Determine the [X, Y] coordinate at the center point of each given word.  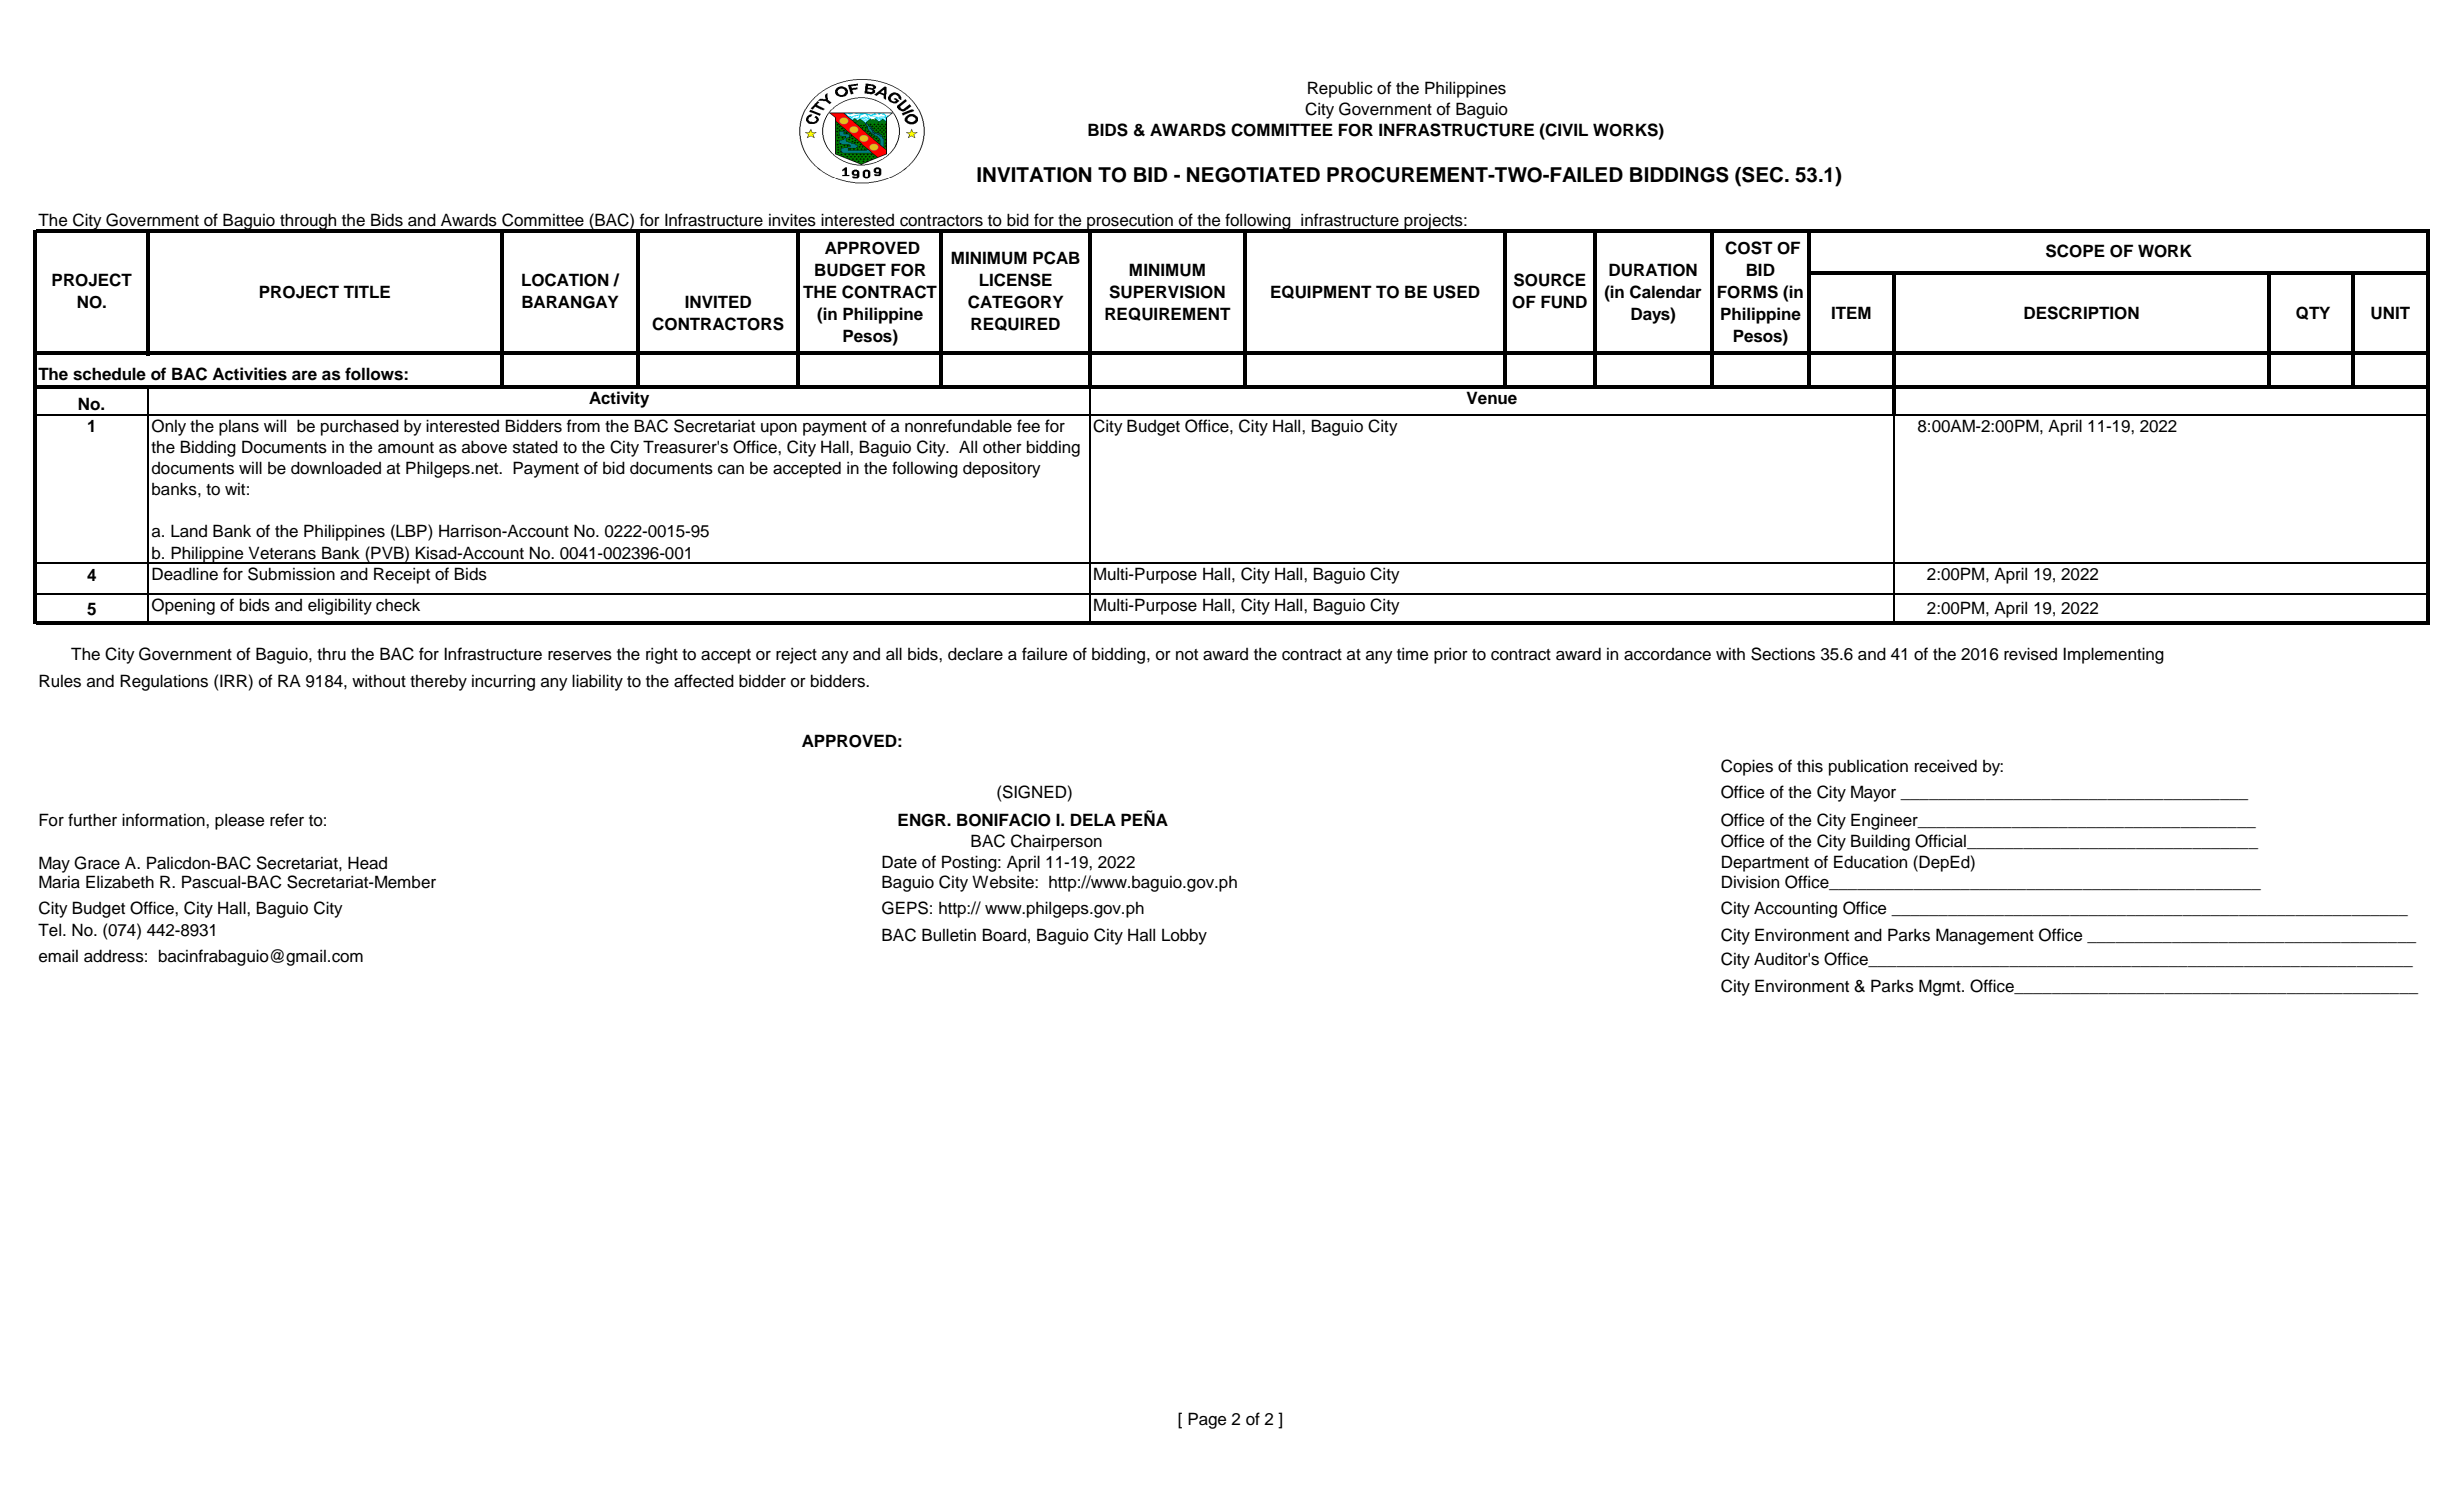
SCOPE [2075, 251]
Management [1985, 936]
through [308, 222]
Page [1207, 1420]
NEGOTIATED [1253, 175]
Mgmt [1941, 987]
